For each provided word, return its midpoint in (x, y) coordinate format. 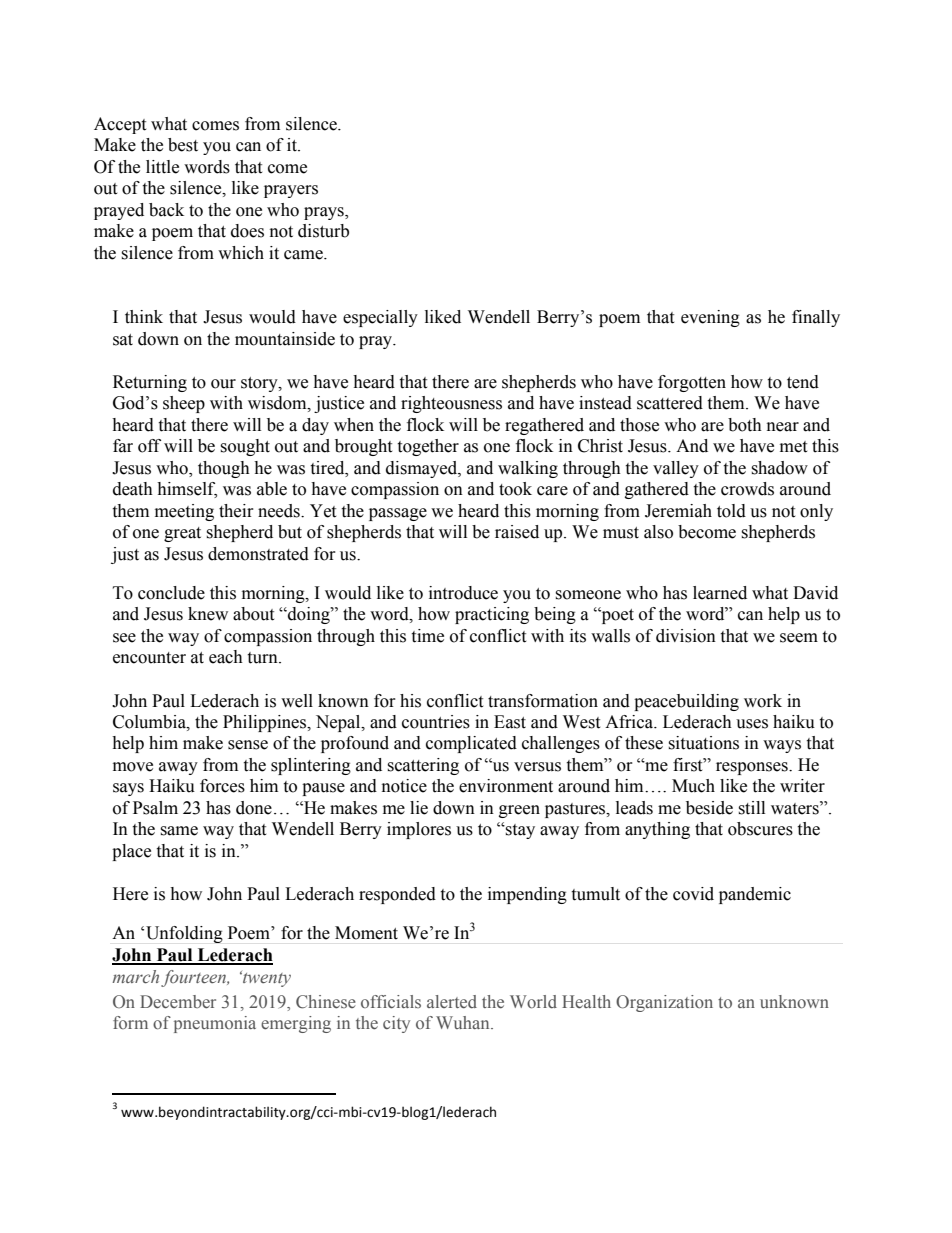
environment (506, 786)
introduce (463, 593)
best (183, 145)
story (260, 384)
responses (753, 768)
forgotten (692, 383)
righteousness (451, 404)
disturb (323, 231)
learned (720, 593)
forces (222, 786)
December (178, 1002)
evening (710, 318)
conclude (171, 593)
